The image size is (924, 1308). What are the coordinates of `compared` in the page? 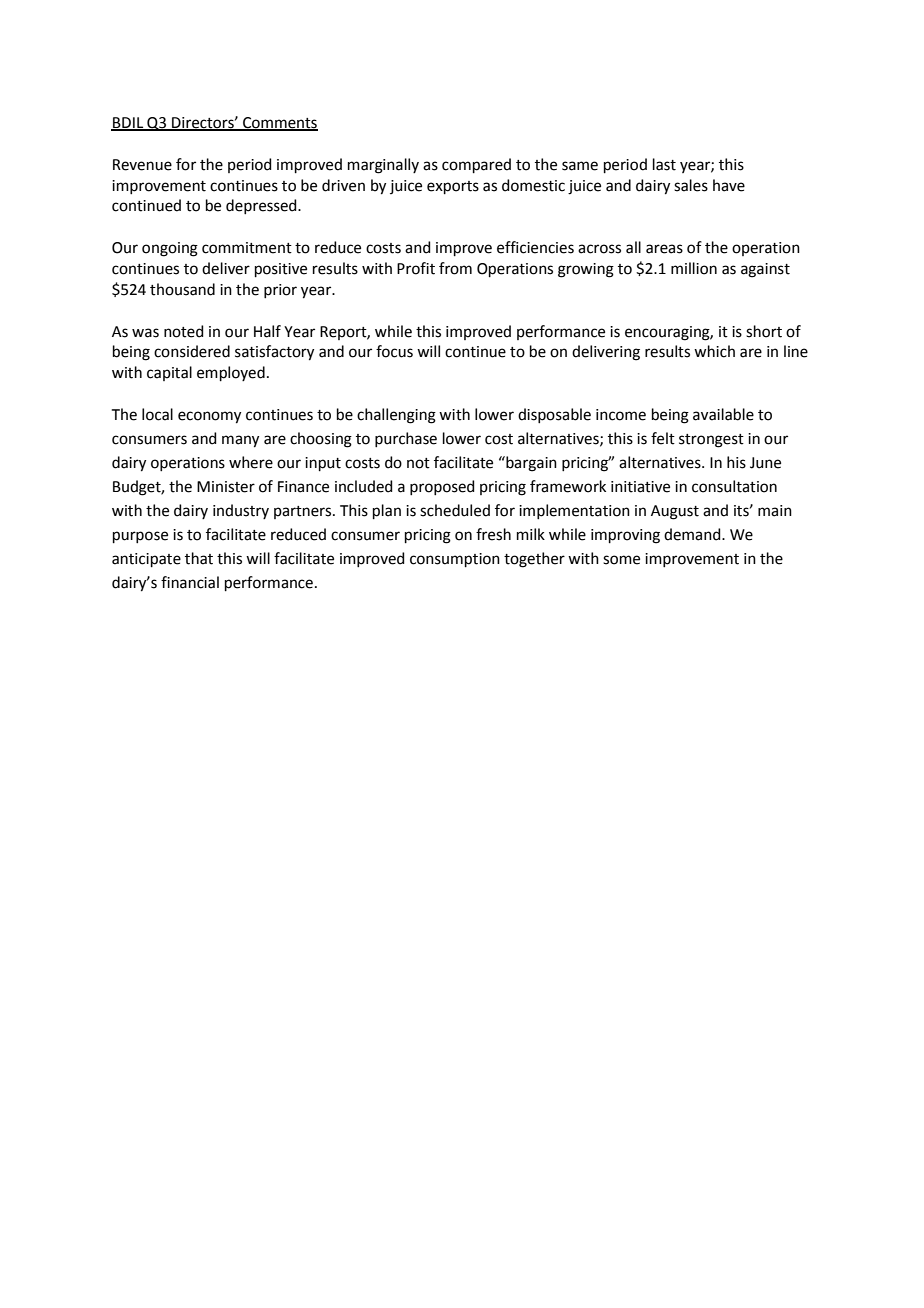 It's located at (476, 165).
